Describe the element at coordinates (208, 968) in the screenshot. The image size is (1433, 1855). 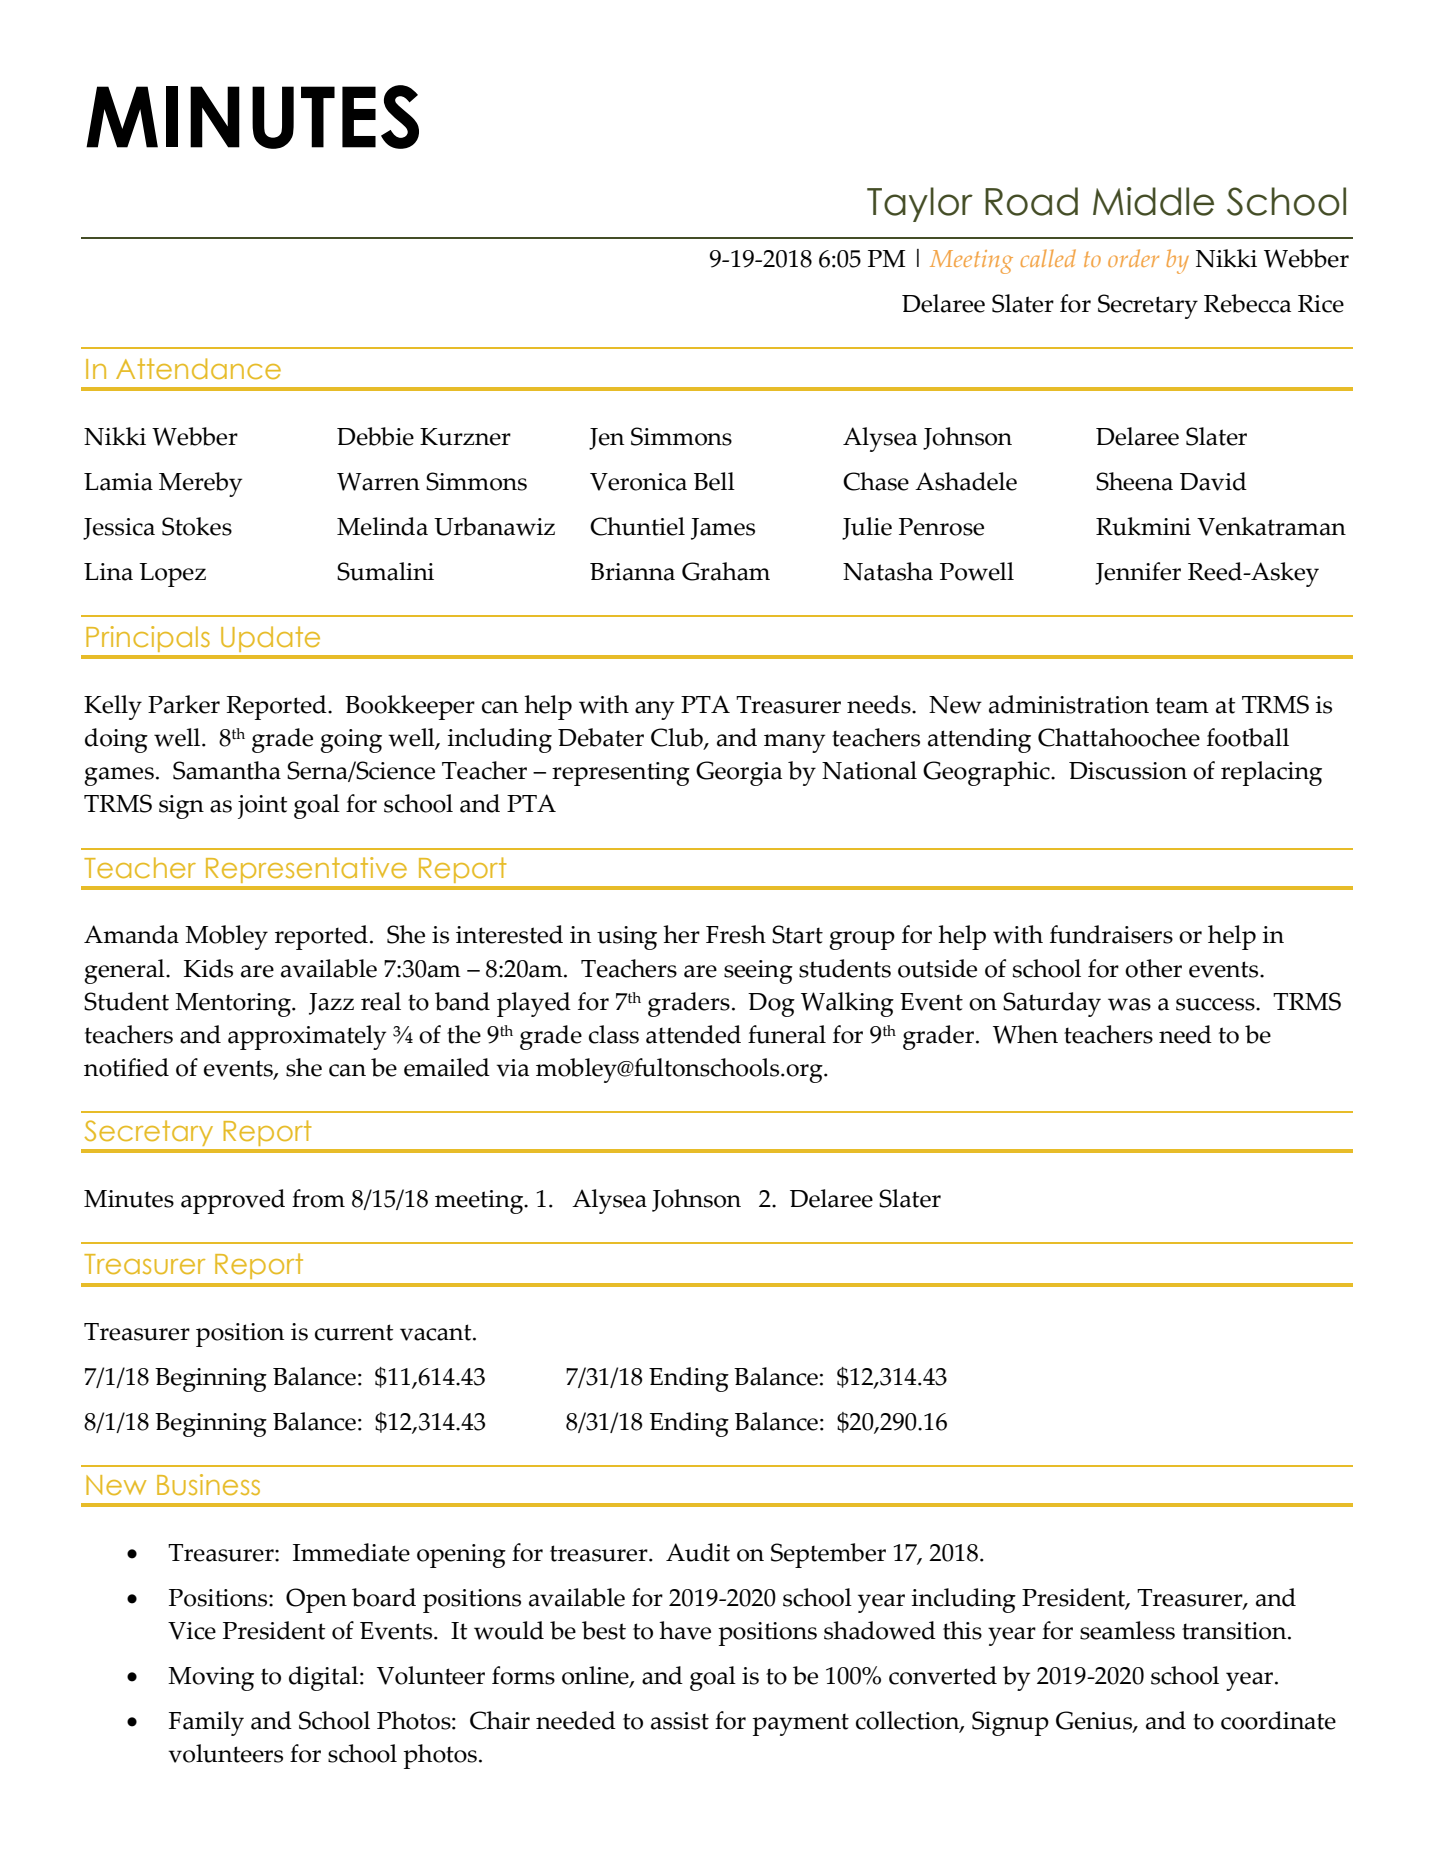
I see `Kids` at that location.
